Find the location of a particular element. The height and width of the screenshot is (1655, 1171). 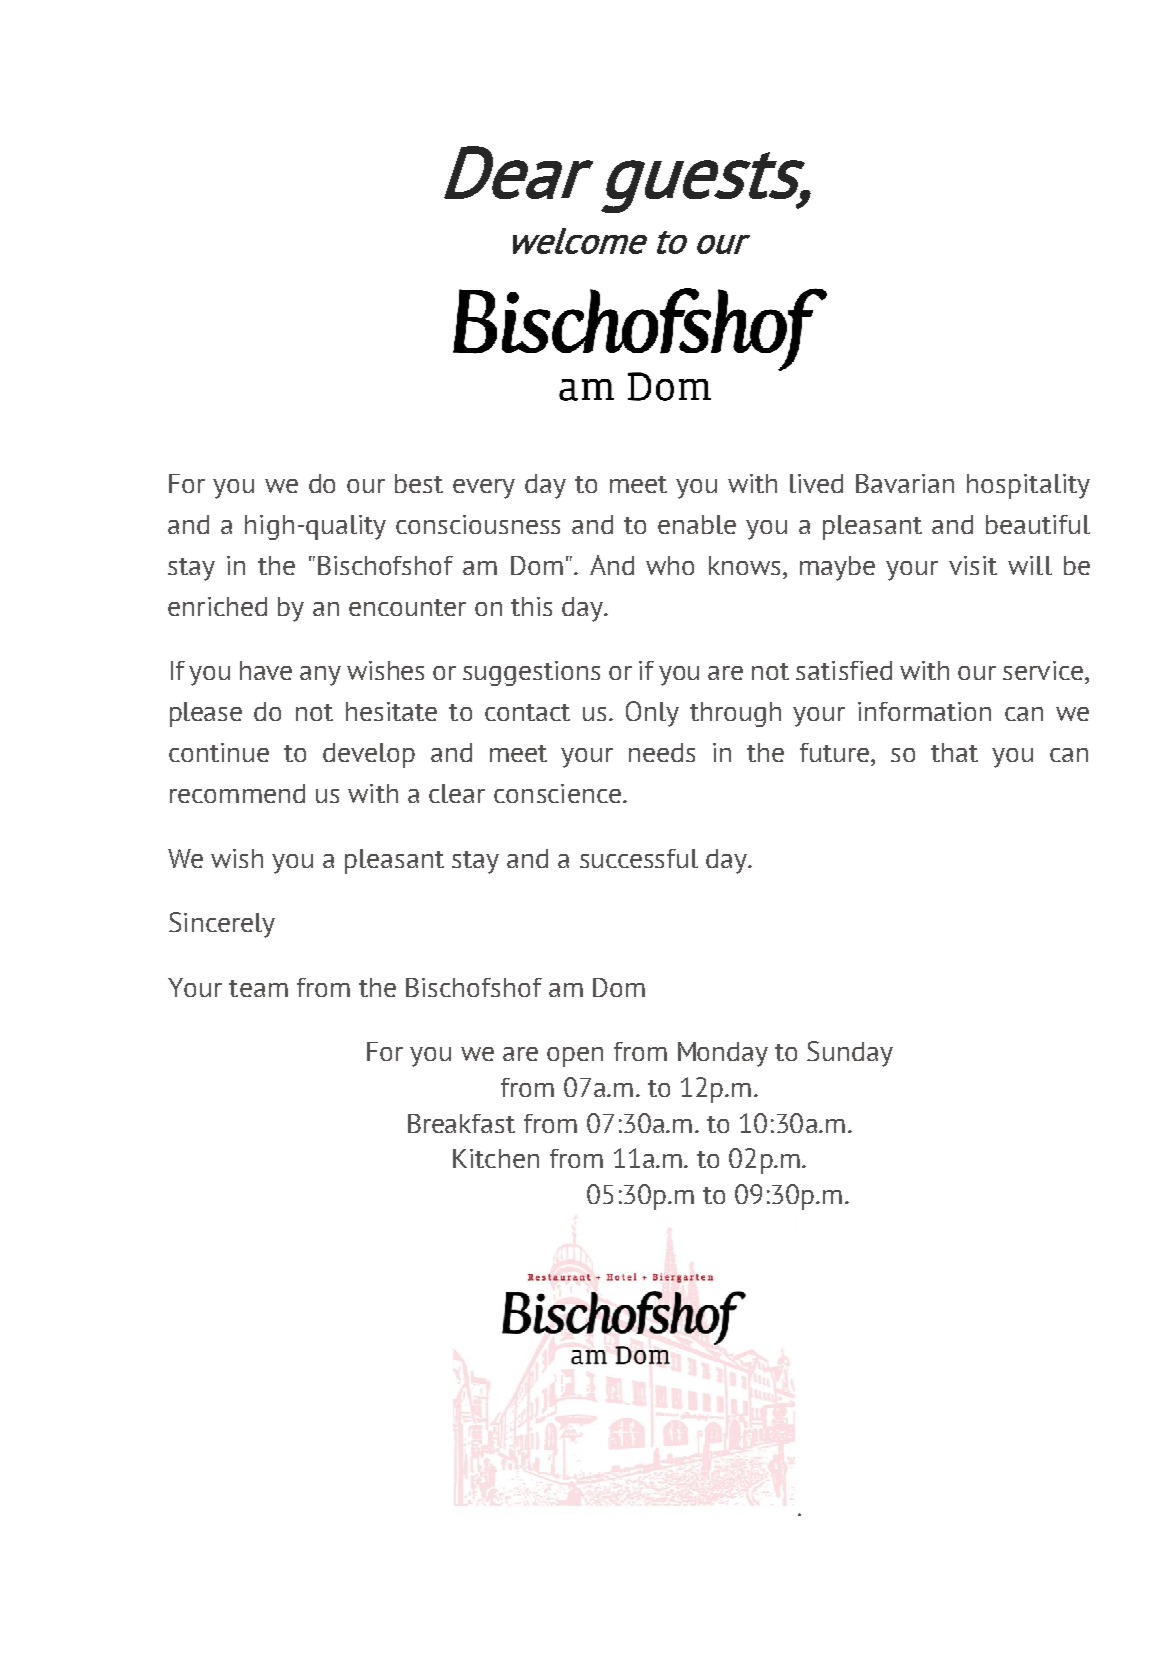

suggestions is located at coordinates (531, 673).
